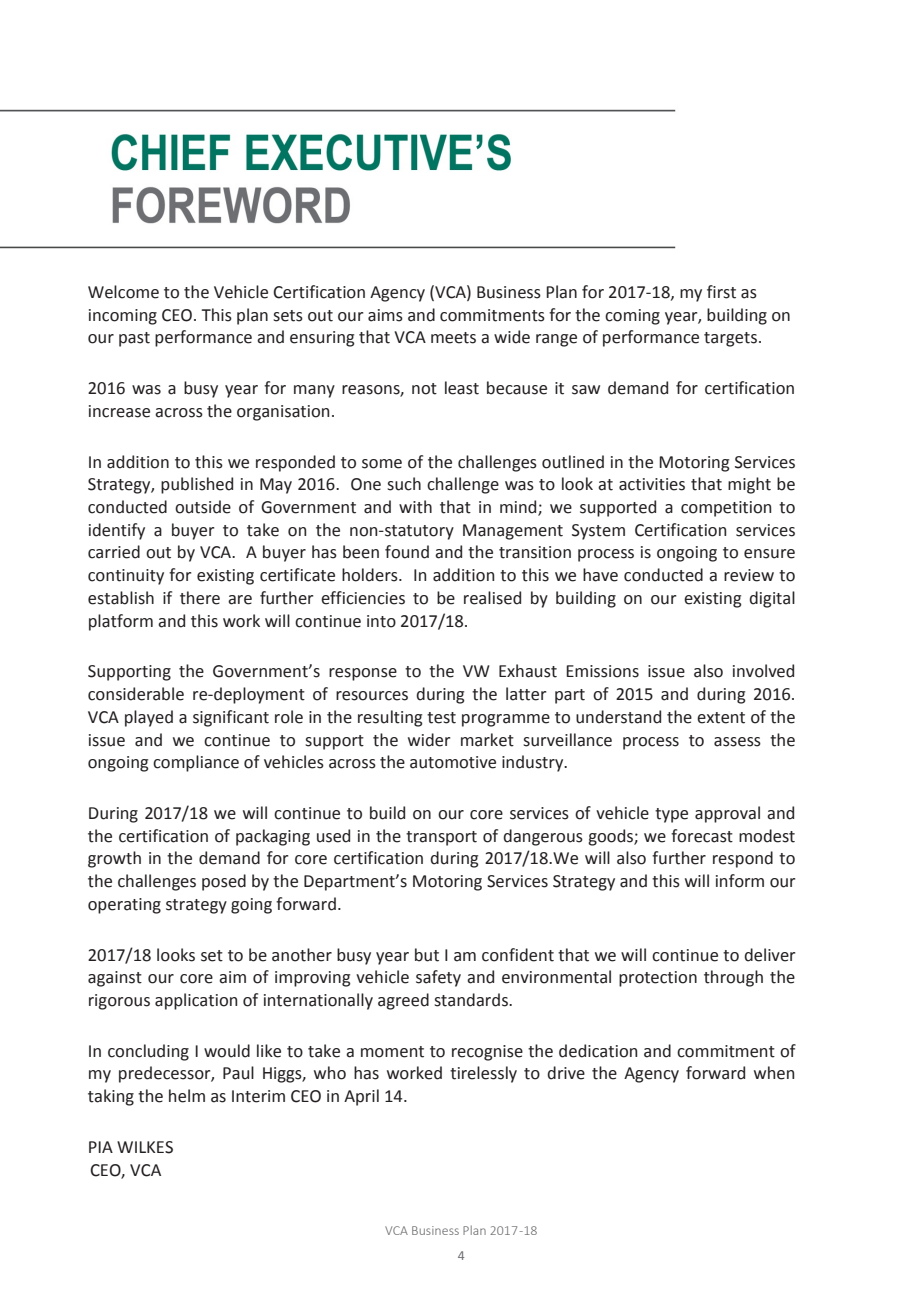 The image size is (924, 1307). What do you see at coordinates (149, 718) in the page?
I see `played` at bounding box center [149, 718].
